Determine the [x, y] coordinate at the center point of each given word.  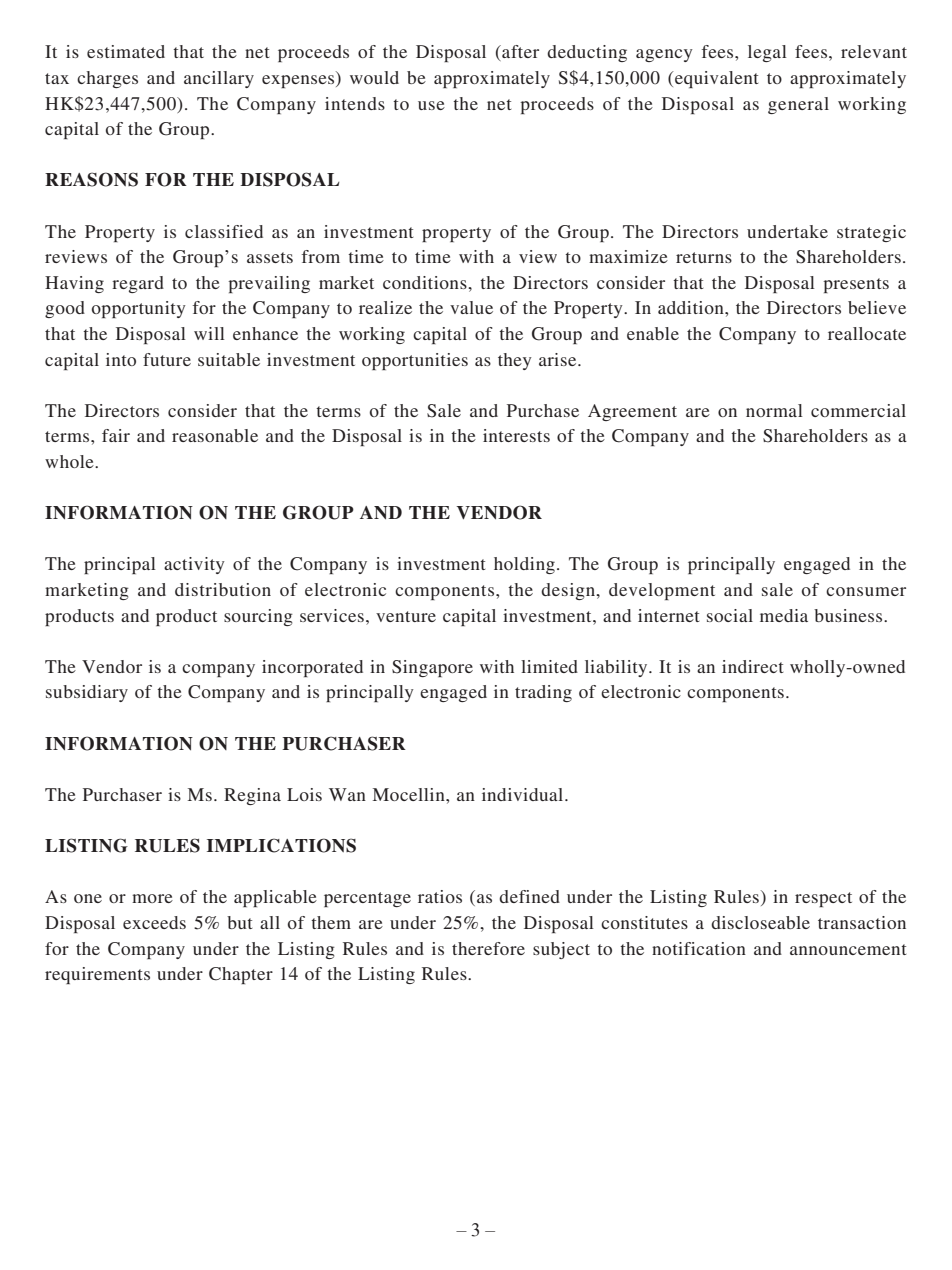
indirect [752, 666]
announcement [848, 949]
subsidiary [87, 693]
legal [767, 53]
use [431, 105]
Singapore [432, 668]
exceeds [154, 922]
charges [107, 79]
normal [774, 410]
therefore [488, 948]
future [167, 359]
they [515, 361]
